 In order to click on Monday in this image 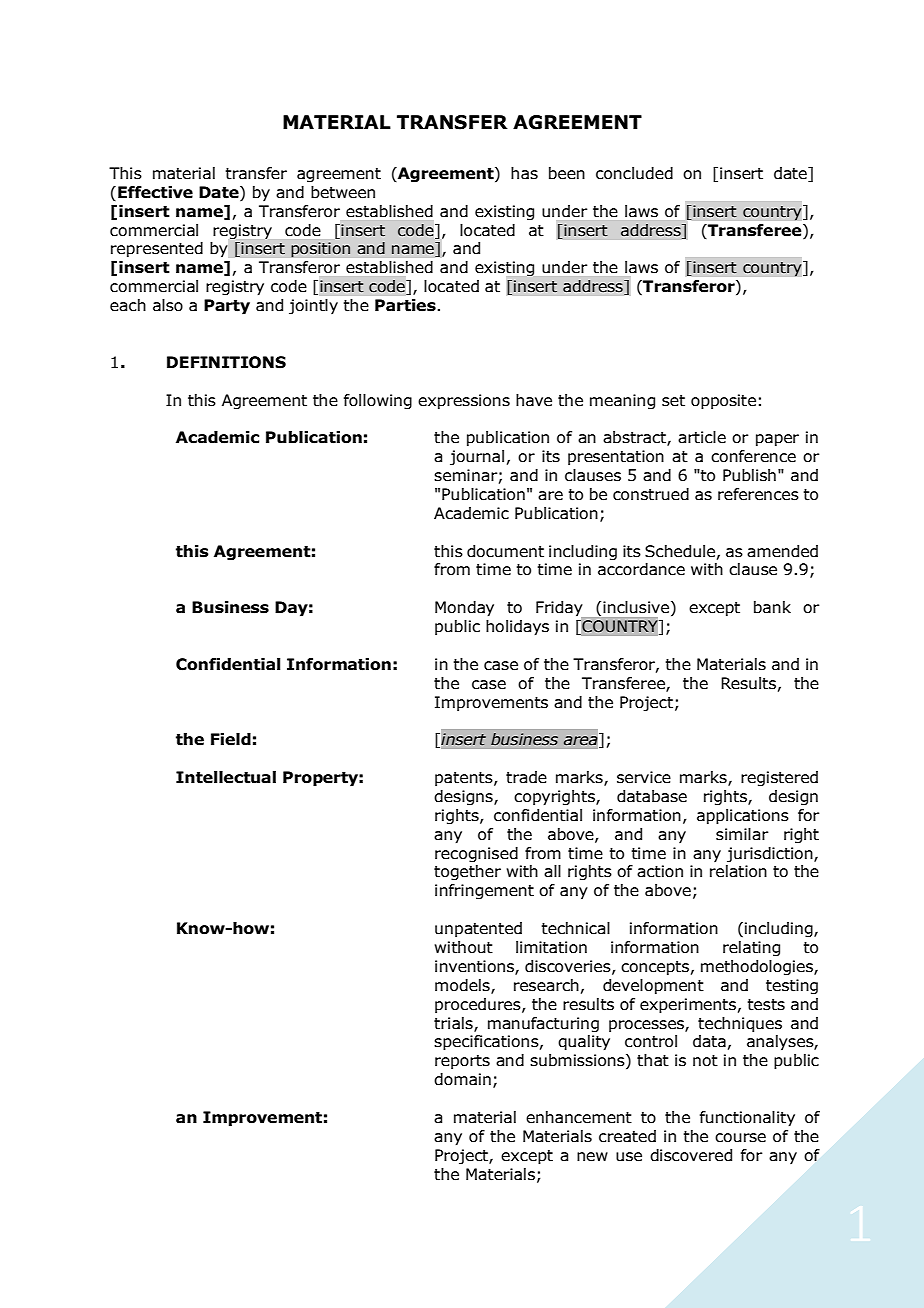, I will do `click(464, 609)`.
